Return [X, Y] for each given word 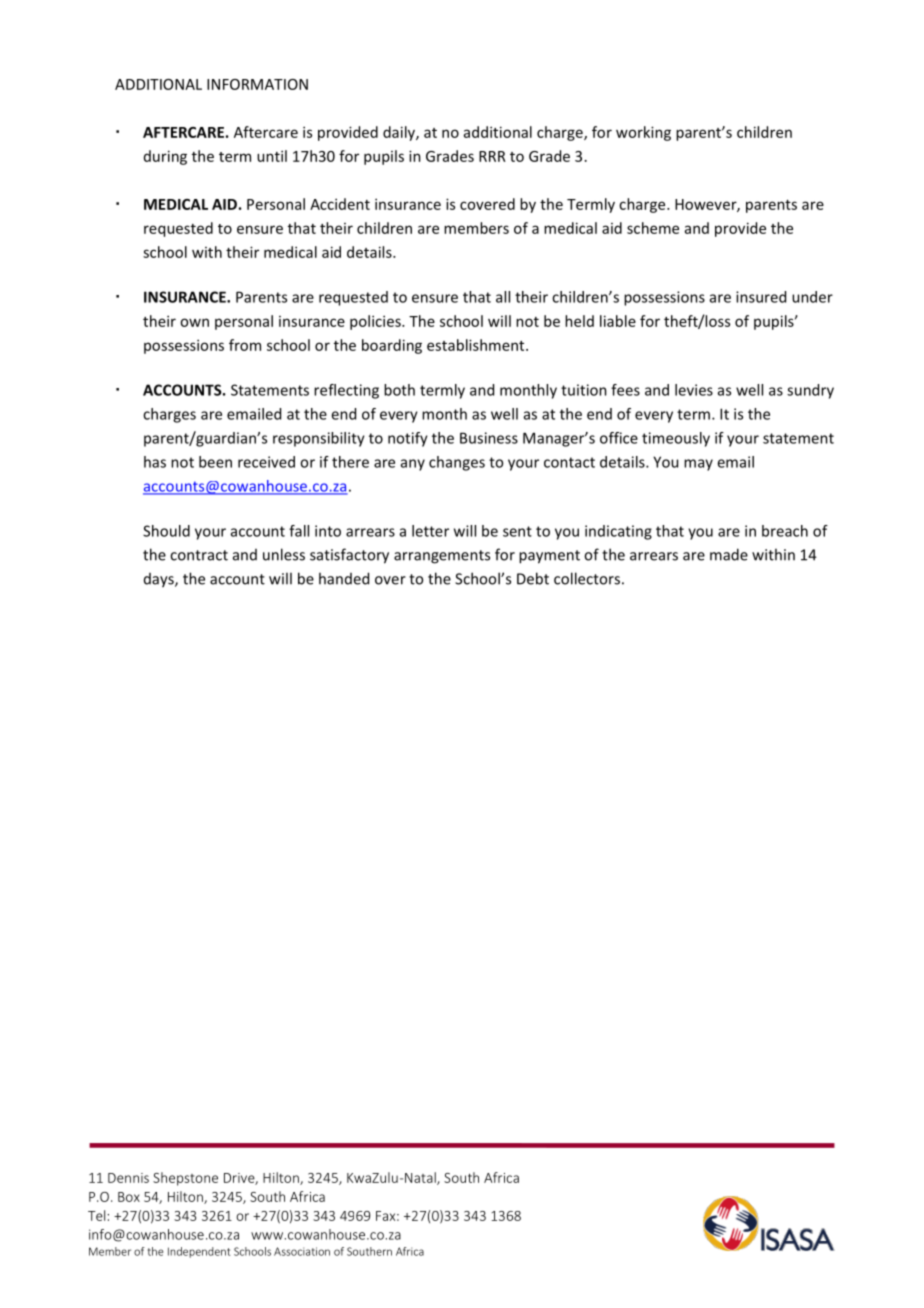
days [160, 580]
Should [166, 531]
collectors [587, 578]
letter [430, 531]
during [165, 157]
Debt [533, 578]
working [643, 133]
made [729, 554]
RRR [492, 156]
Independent [199, 1252]
